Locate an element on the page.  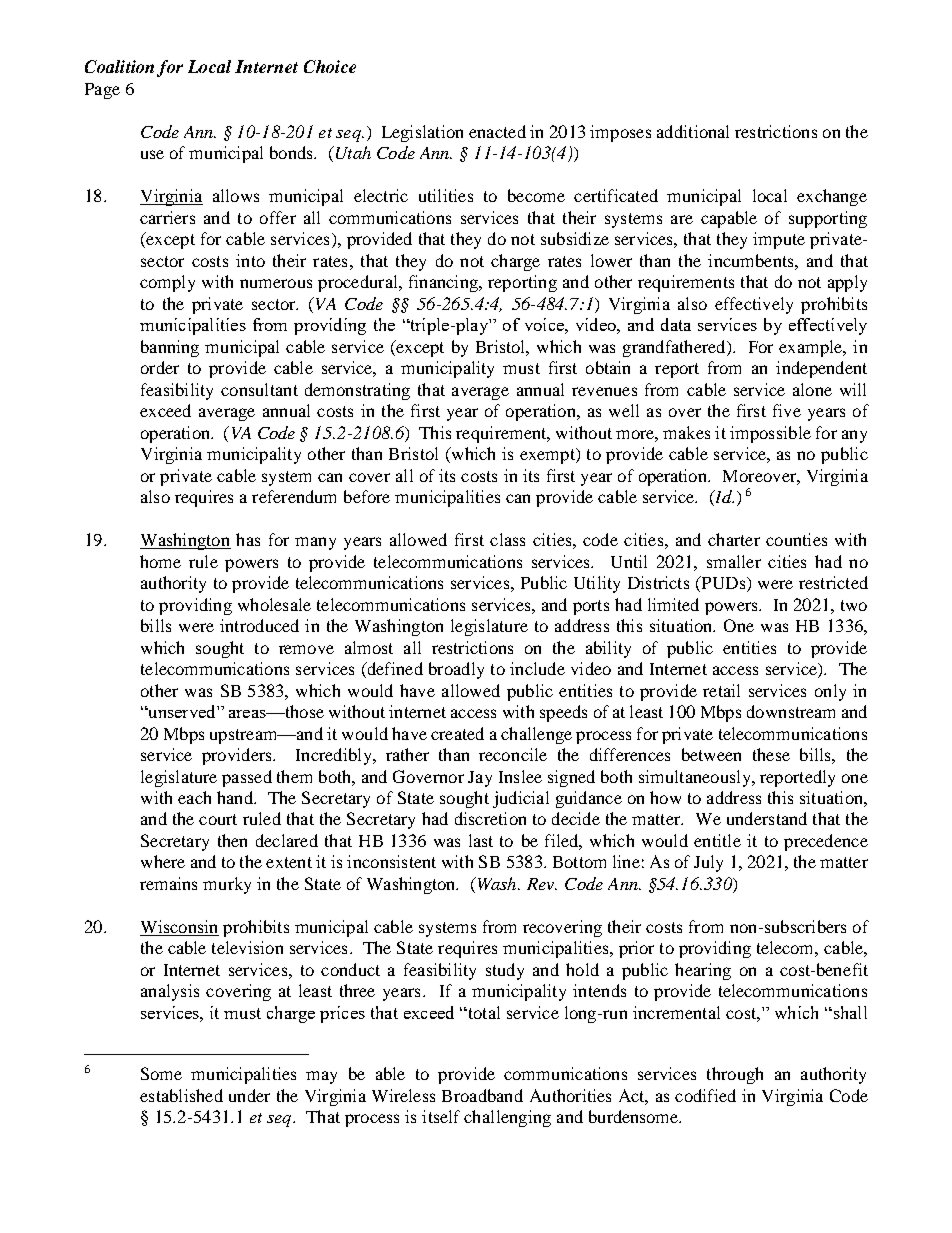
Jay is located at coordinates (480, 779).
